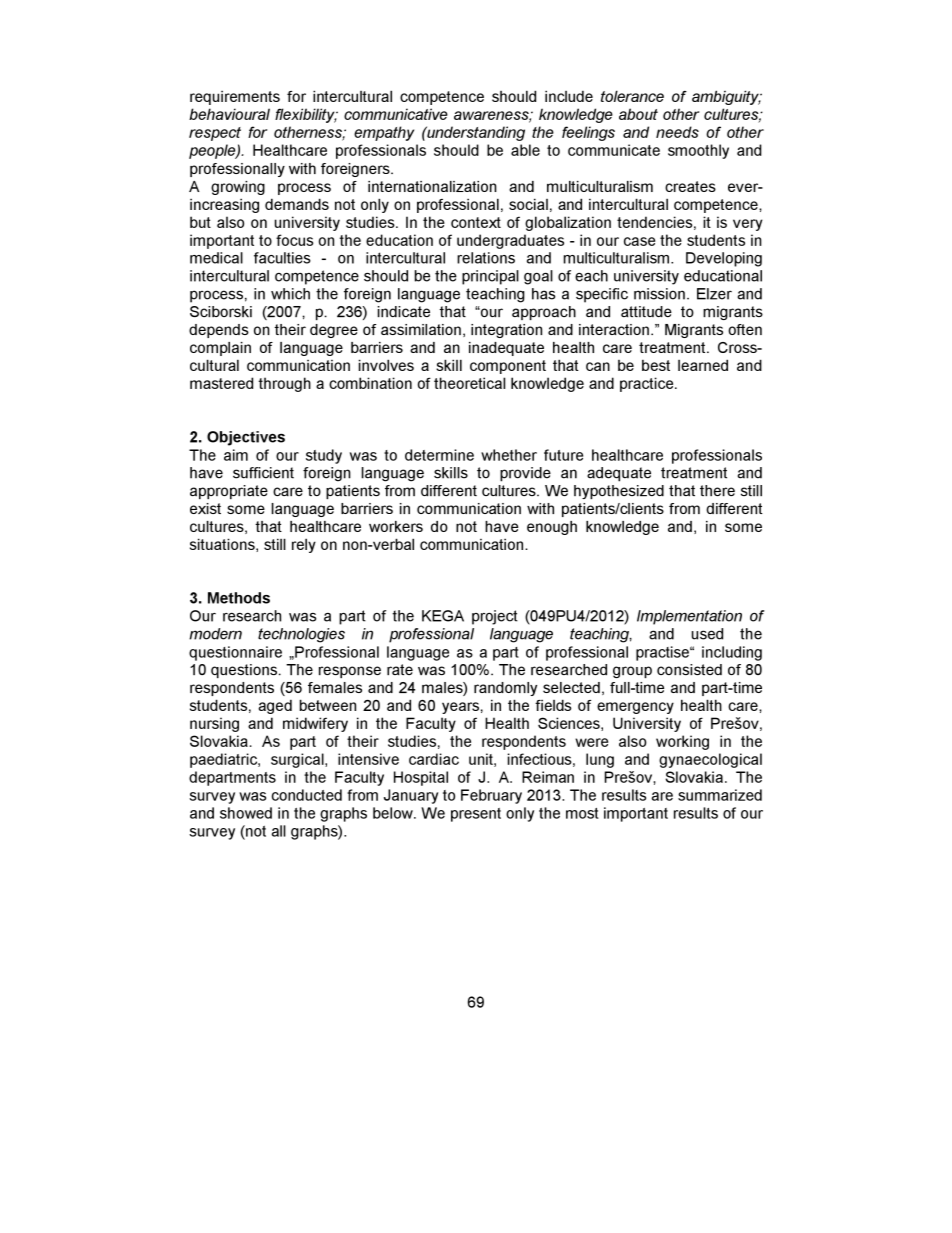 The width and height of the screenshot is (952, 1233). I want to click on which, so click(290, 294).
